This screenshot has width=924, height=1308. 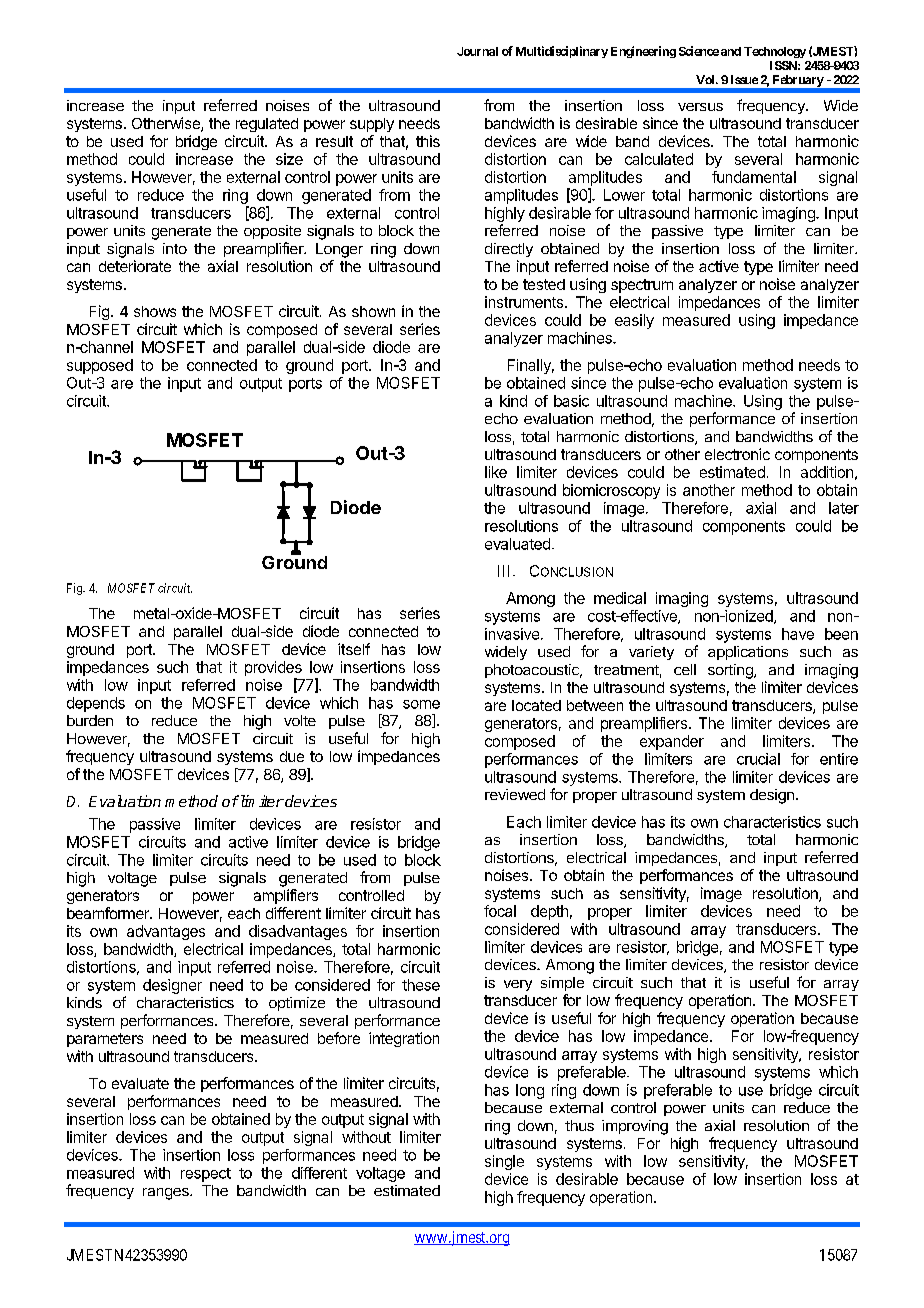 What do you see at coordinates (758, 759) in the screenshot?
I see `crucial` at bounding box center [758, 759].
